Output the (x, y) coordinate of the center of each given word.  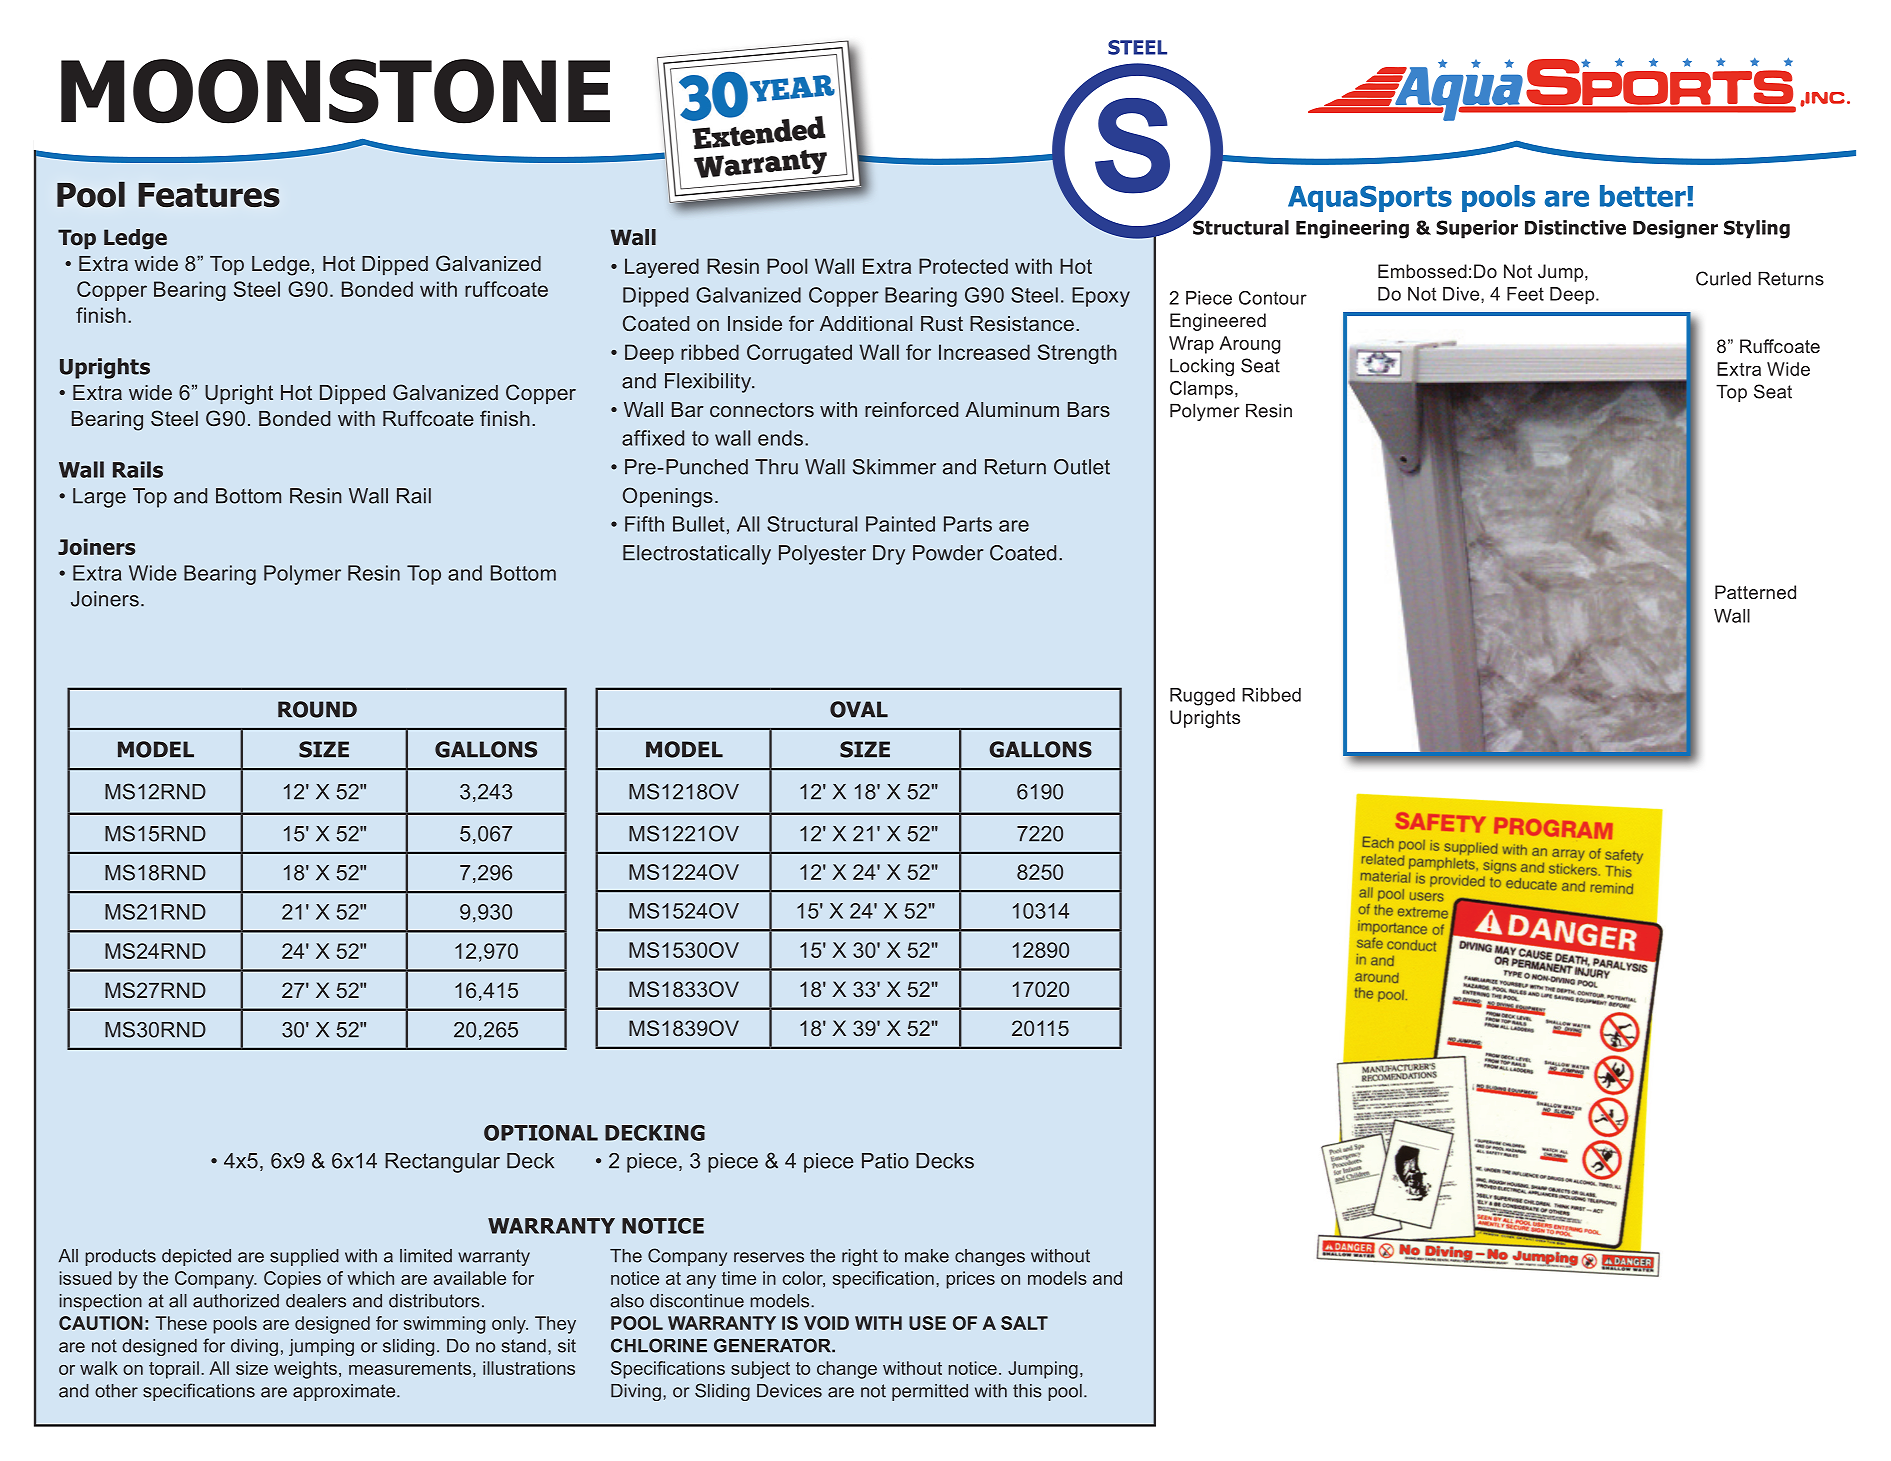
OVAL (859, 709)
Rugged (1202, 697)
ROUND (317, 709)
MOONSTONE (335, 91)
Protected (963, 266)
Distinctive (1575, 227)
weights (305, 1370)
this (1027, 1391)
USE (927, 1323)
